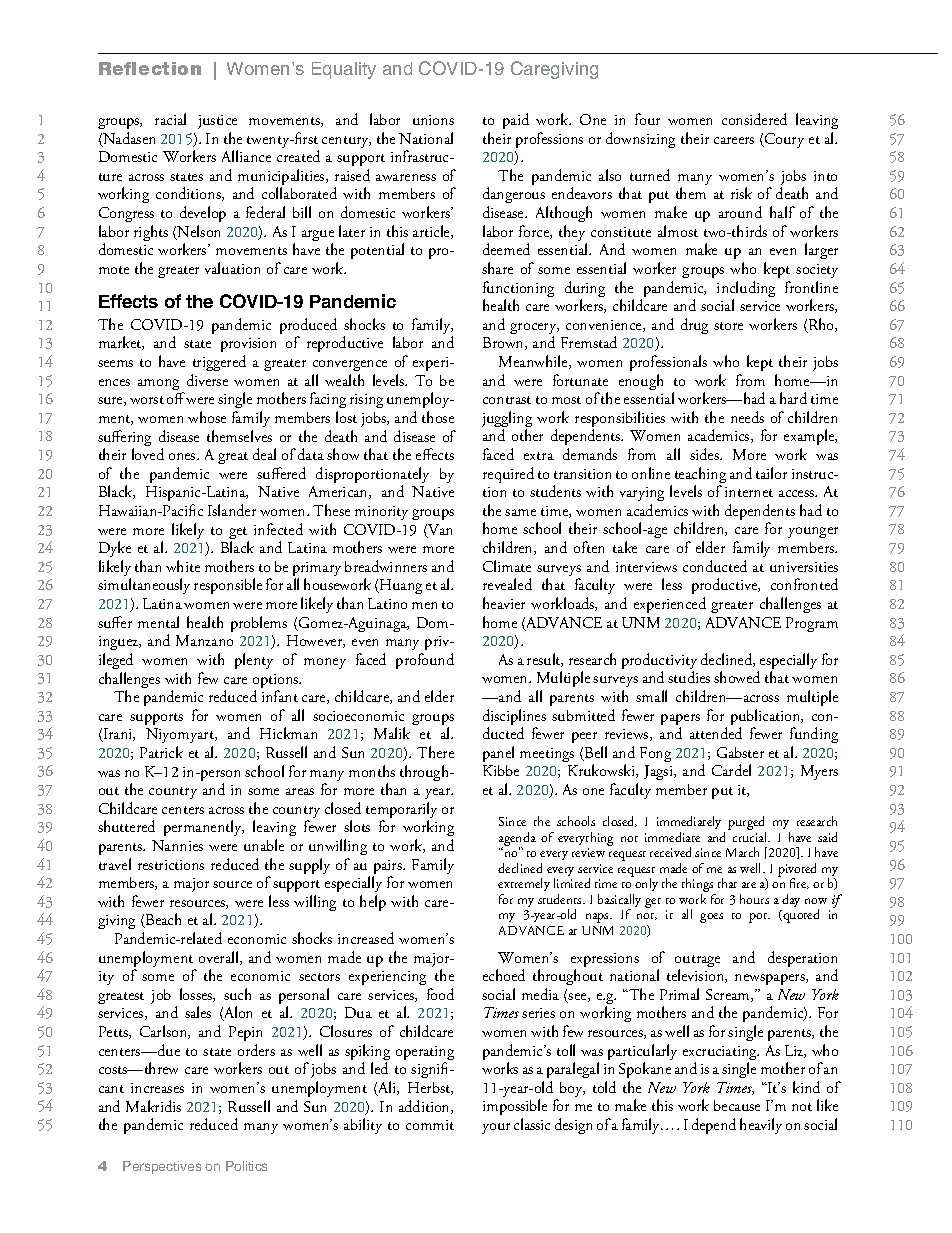 The height and width of the screenshot is (1233, 952). Describe the element at coordinates (504, 603) in the screenshot. I see `heavier` at that location.
